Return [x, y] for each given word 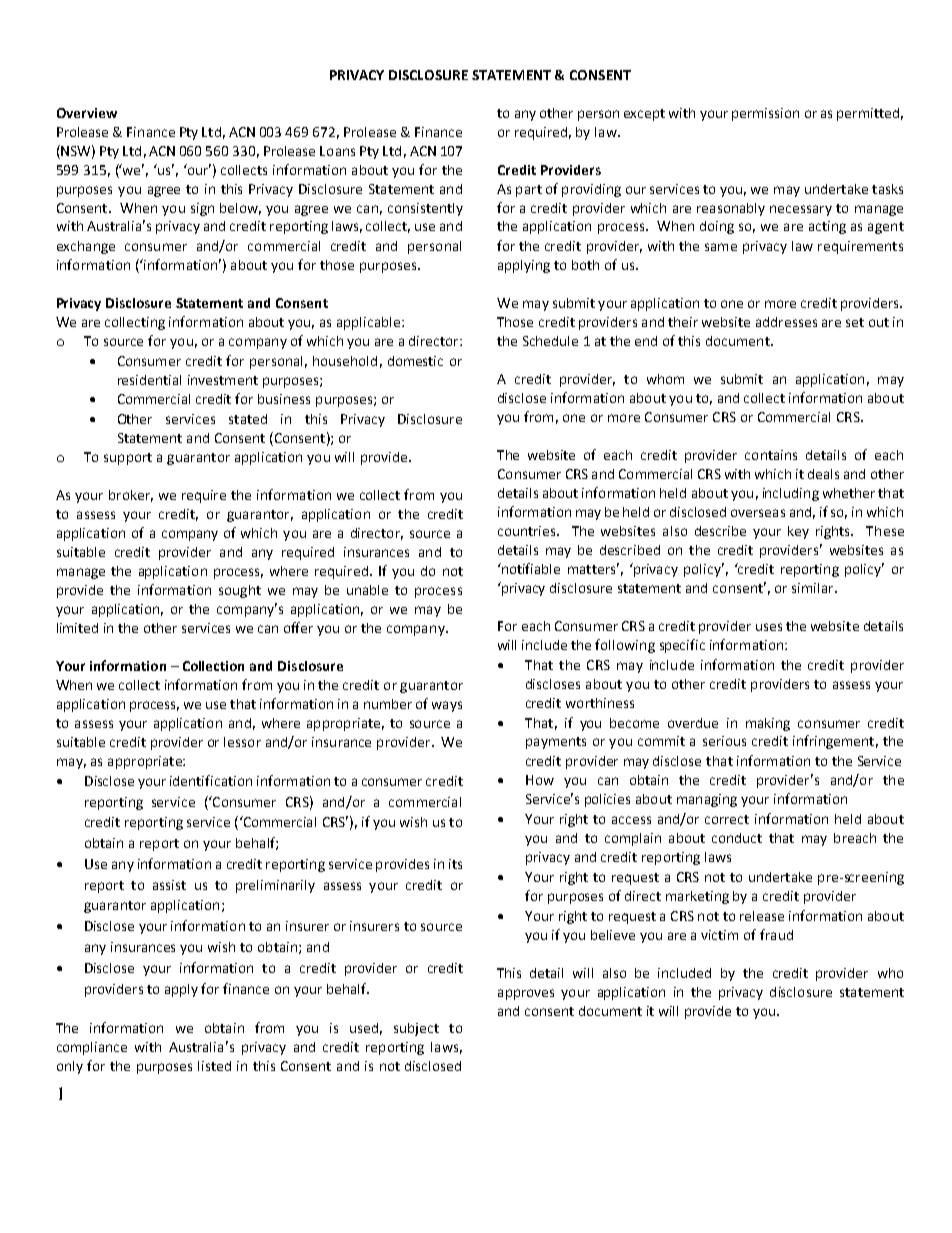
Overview [87, 113]
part [529, 191]
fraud [776, 934]
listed [214, 1066]
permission [765, 114]
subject [416, 1029]
